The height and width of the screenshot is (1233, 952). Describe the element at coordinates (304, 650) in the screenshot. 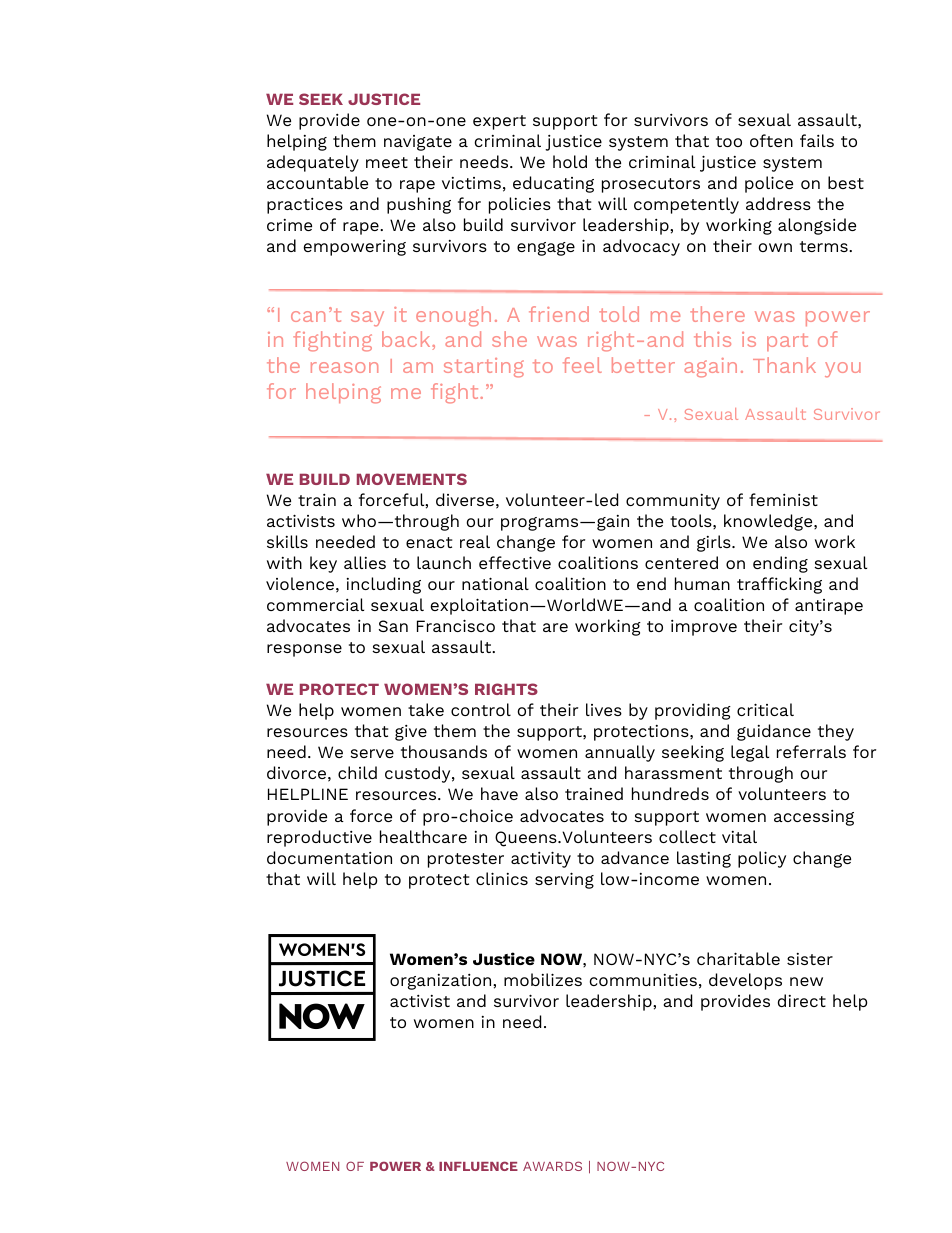

I see `response` at that location.
